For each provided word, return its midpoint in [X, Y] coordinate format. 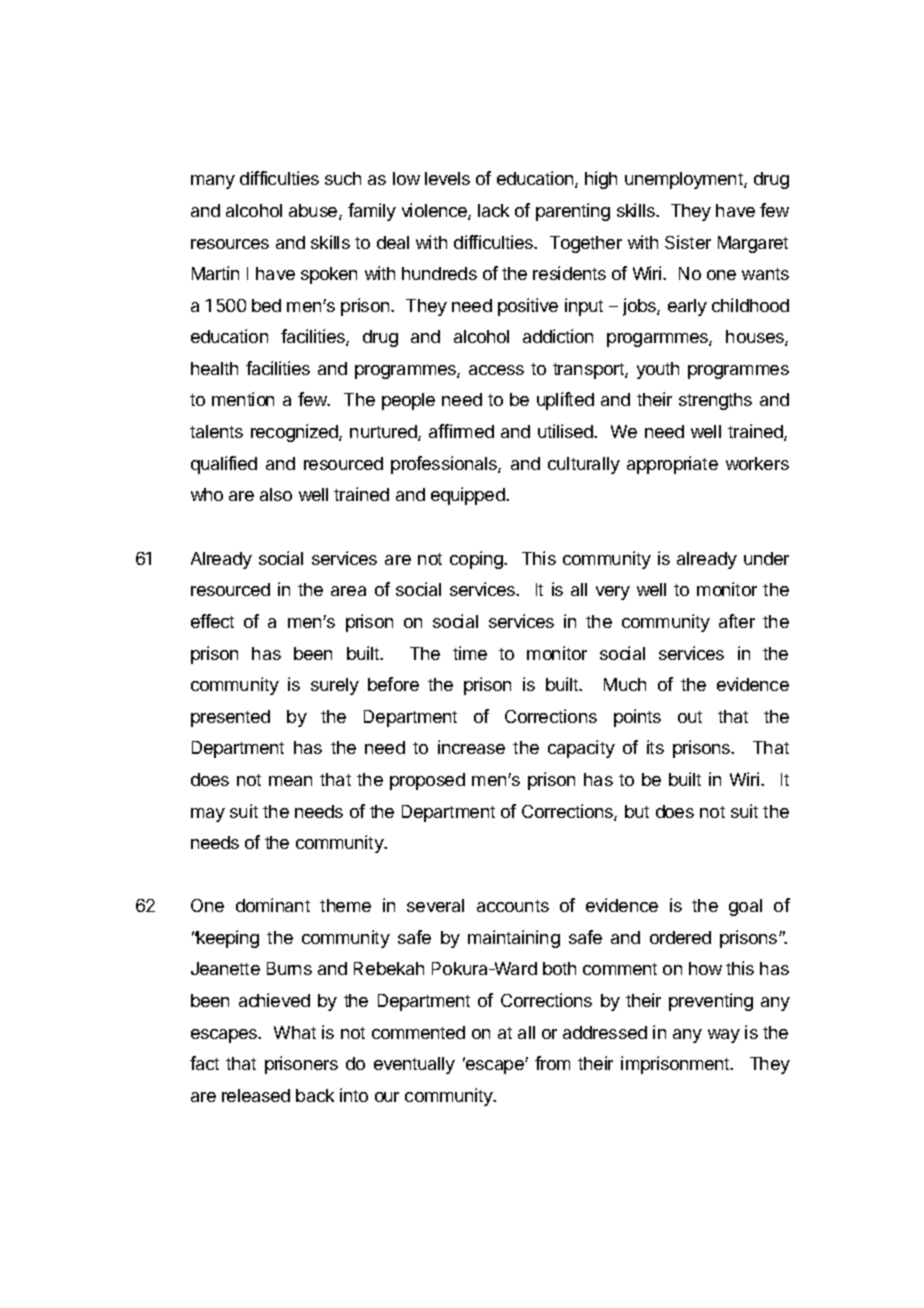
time [470, 653]
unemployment [686, 180]
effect [212, 621]
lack [493, 210]
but [637, 811]
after [737, 621]
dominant [273, 905]
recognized [295, 433]
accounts [513, 906]
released [256, 1095]
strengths [715, 401]
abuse [314, 212]
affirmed [461, 431]
